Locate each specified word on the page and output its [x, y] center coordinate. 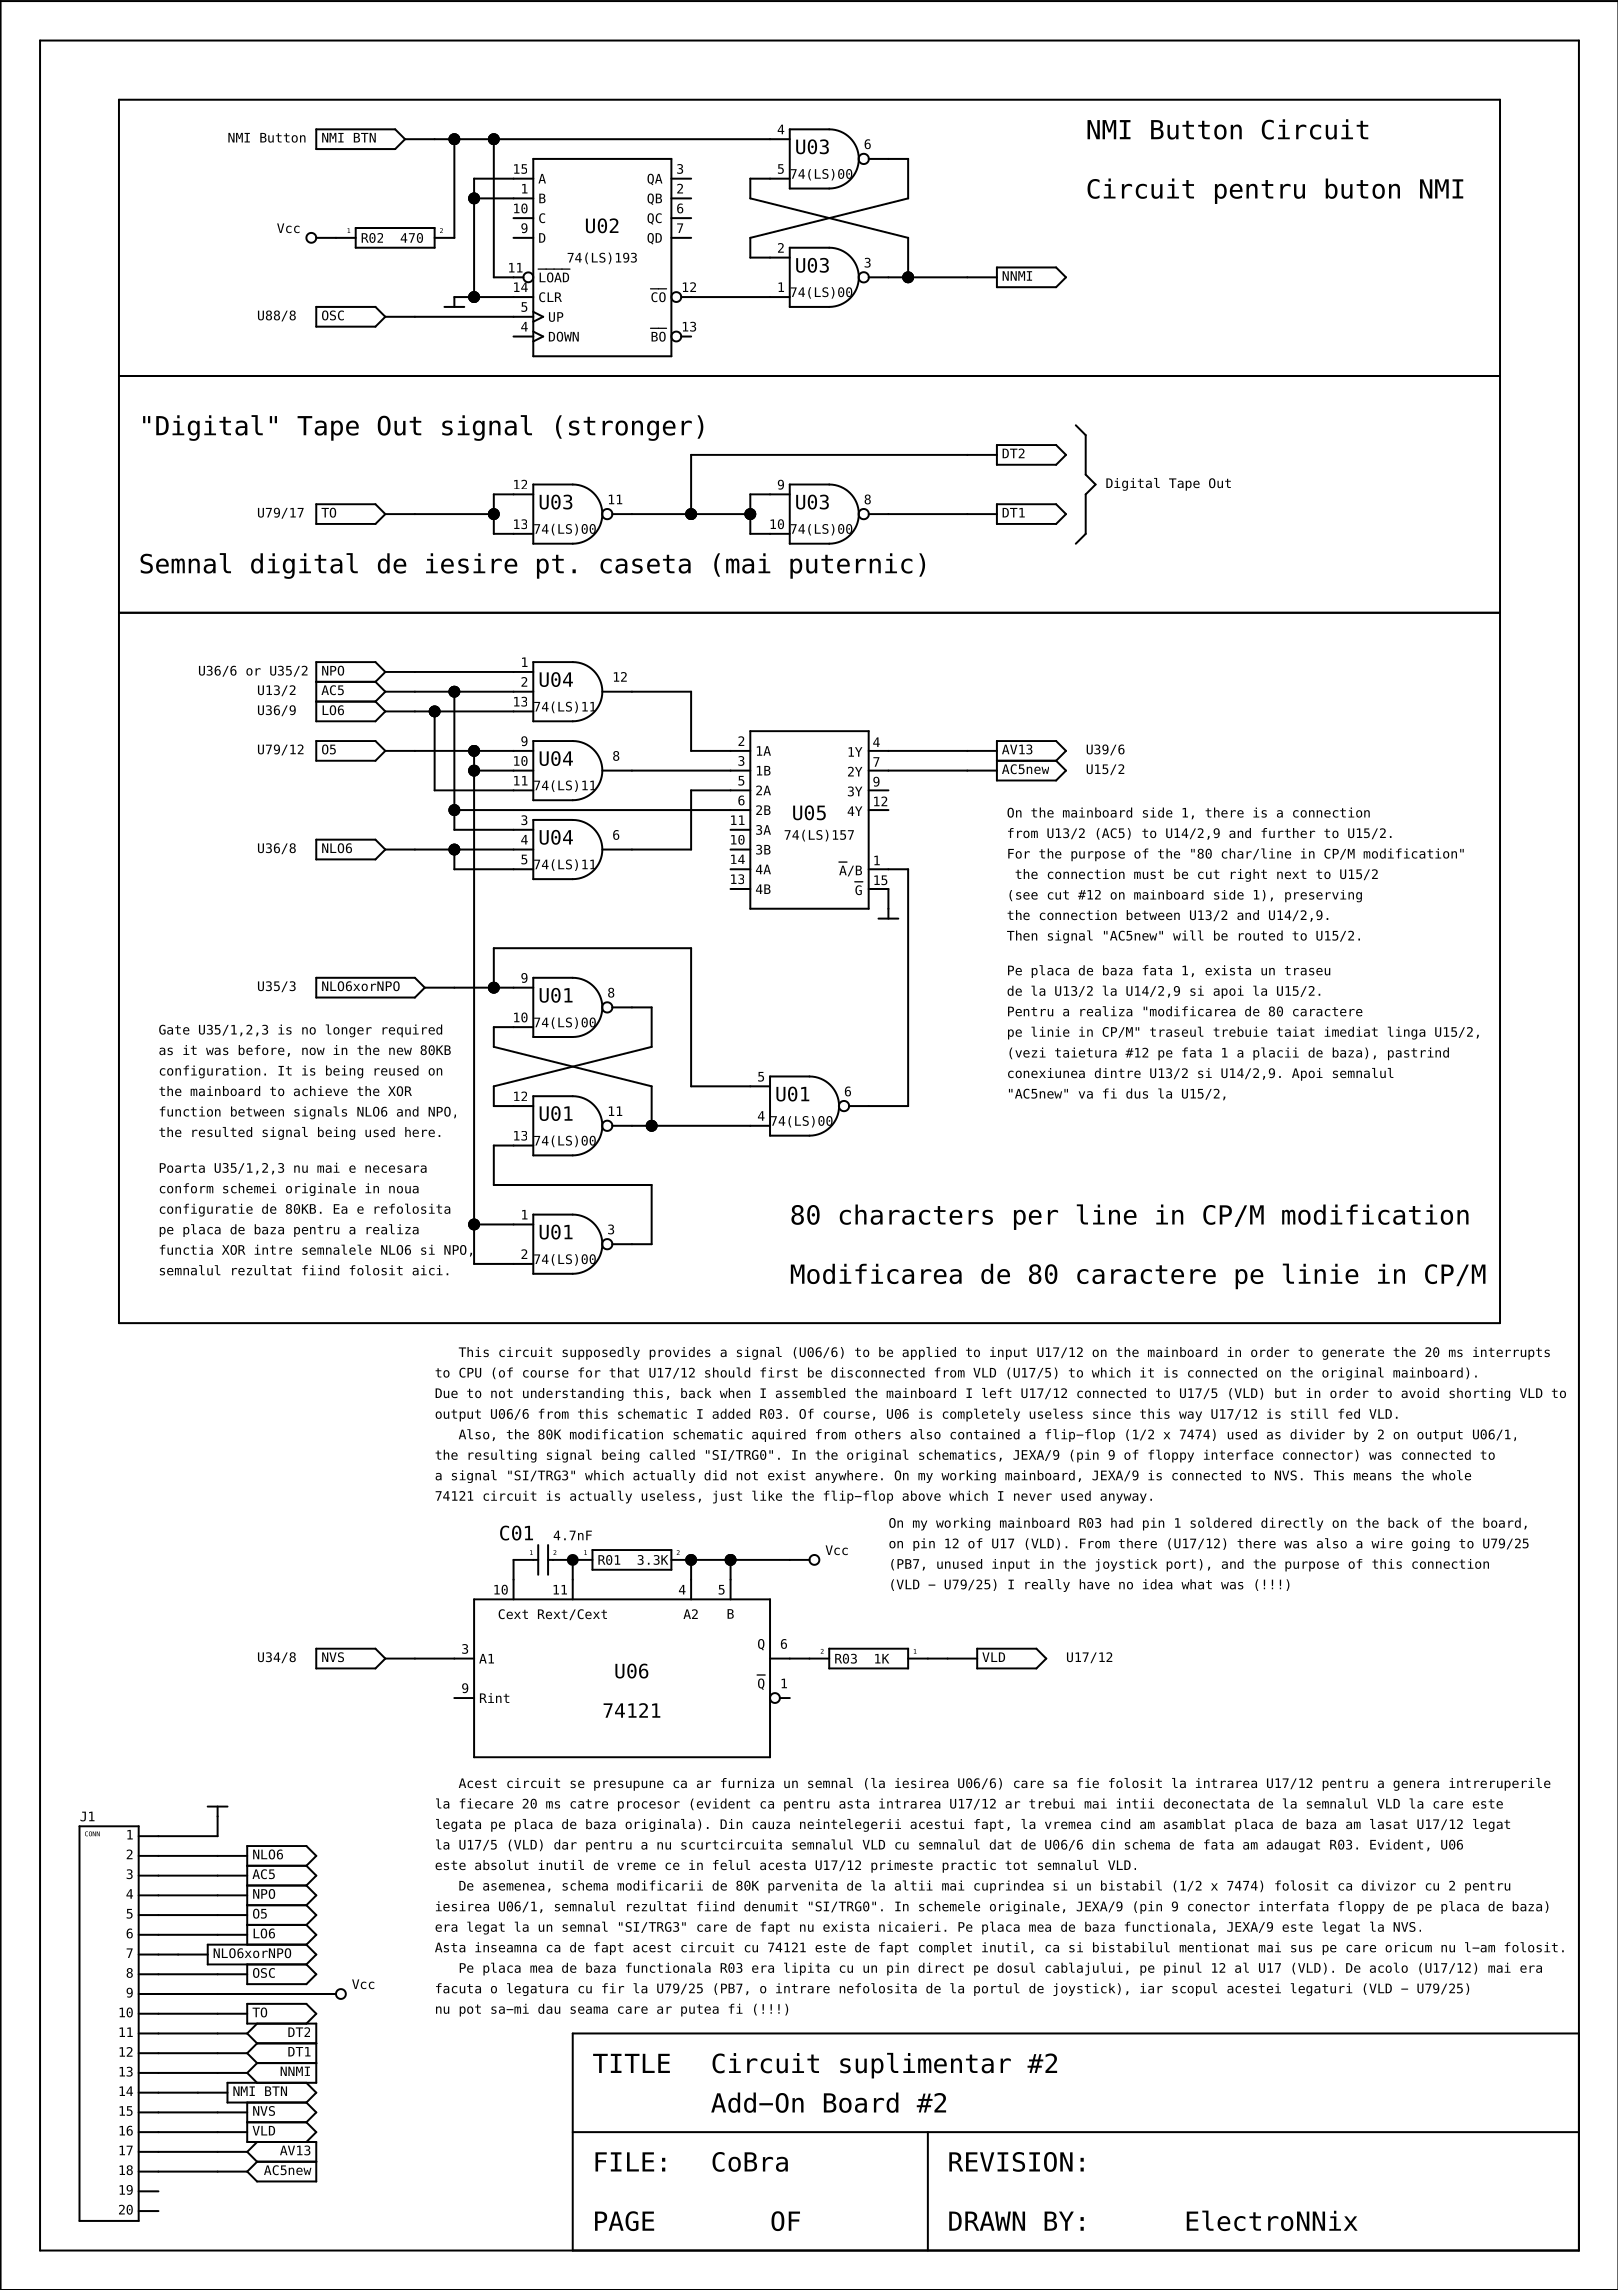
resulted [222, 1132]
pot [470, 2010]
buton [1362, 188]
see [1027, 896]
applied [929, 1353]
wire [1387, 1543]
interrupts [1511, 1353]
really [1047, 1585]
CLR [550, 297]
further [1288, 833]
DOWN [564, 336]
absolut [502, 1865]
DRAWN [987, 2221]
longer [349, 1031]
